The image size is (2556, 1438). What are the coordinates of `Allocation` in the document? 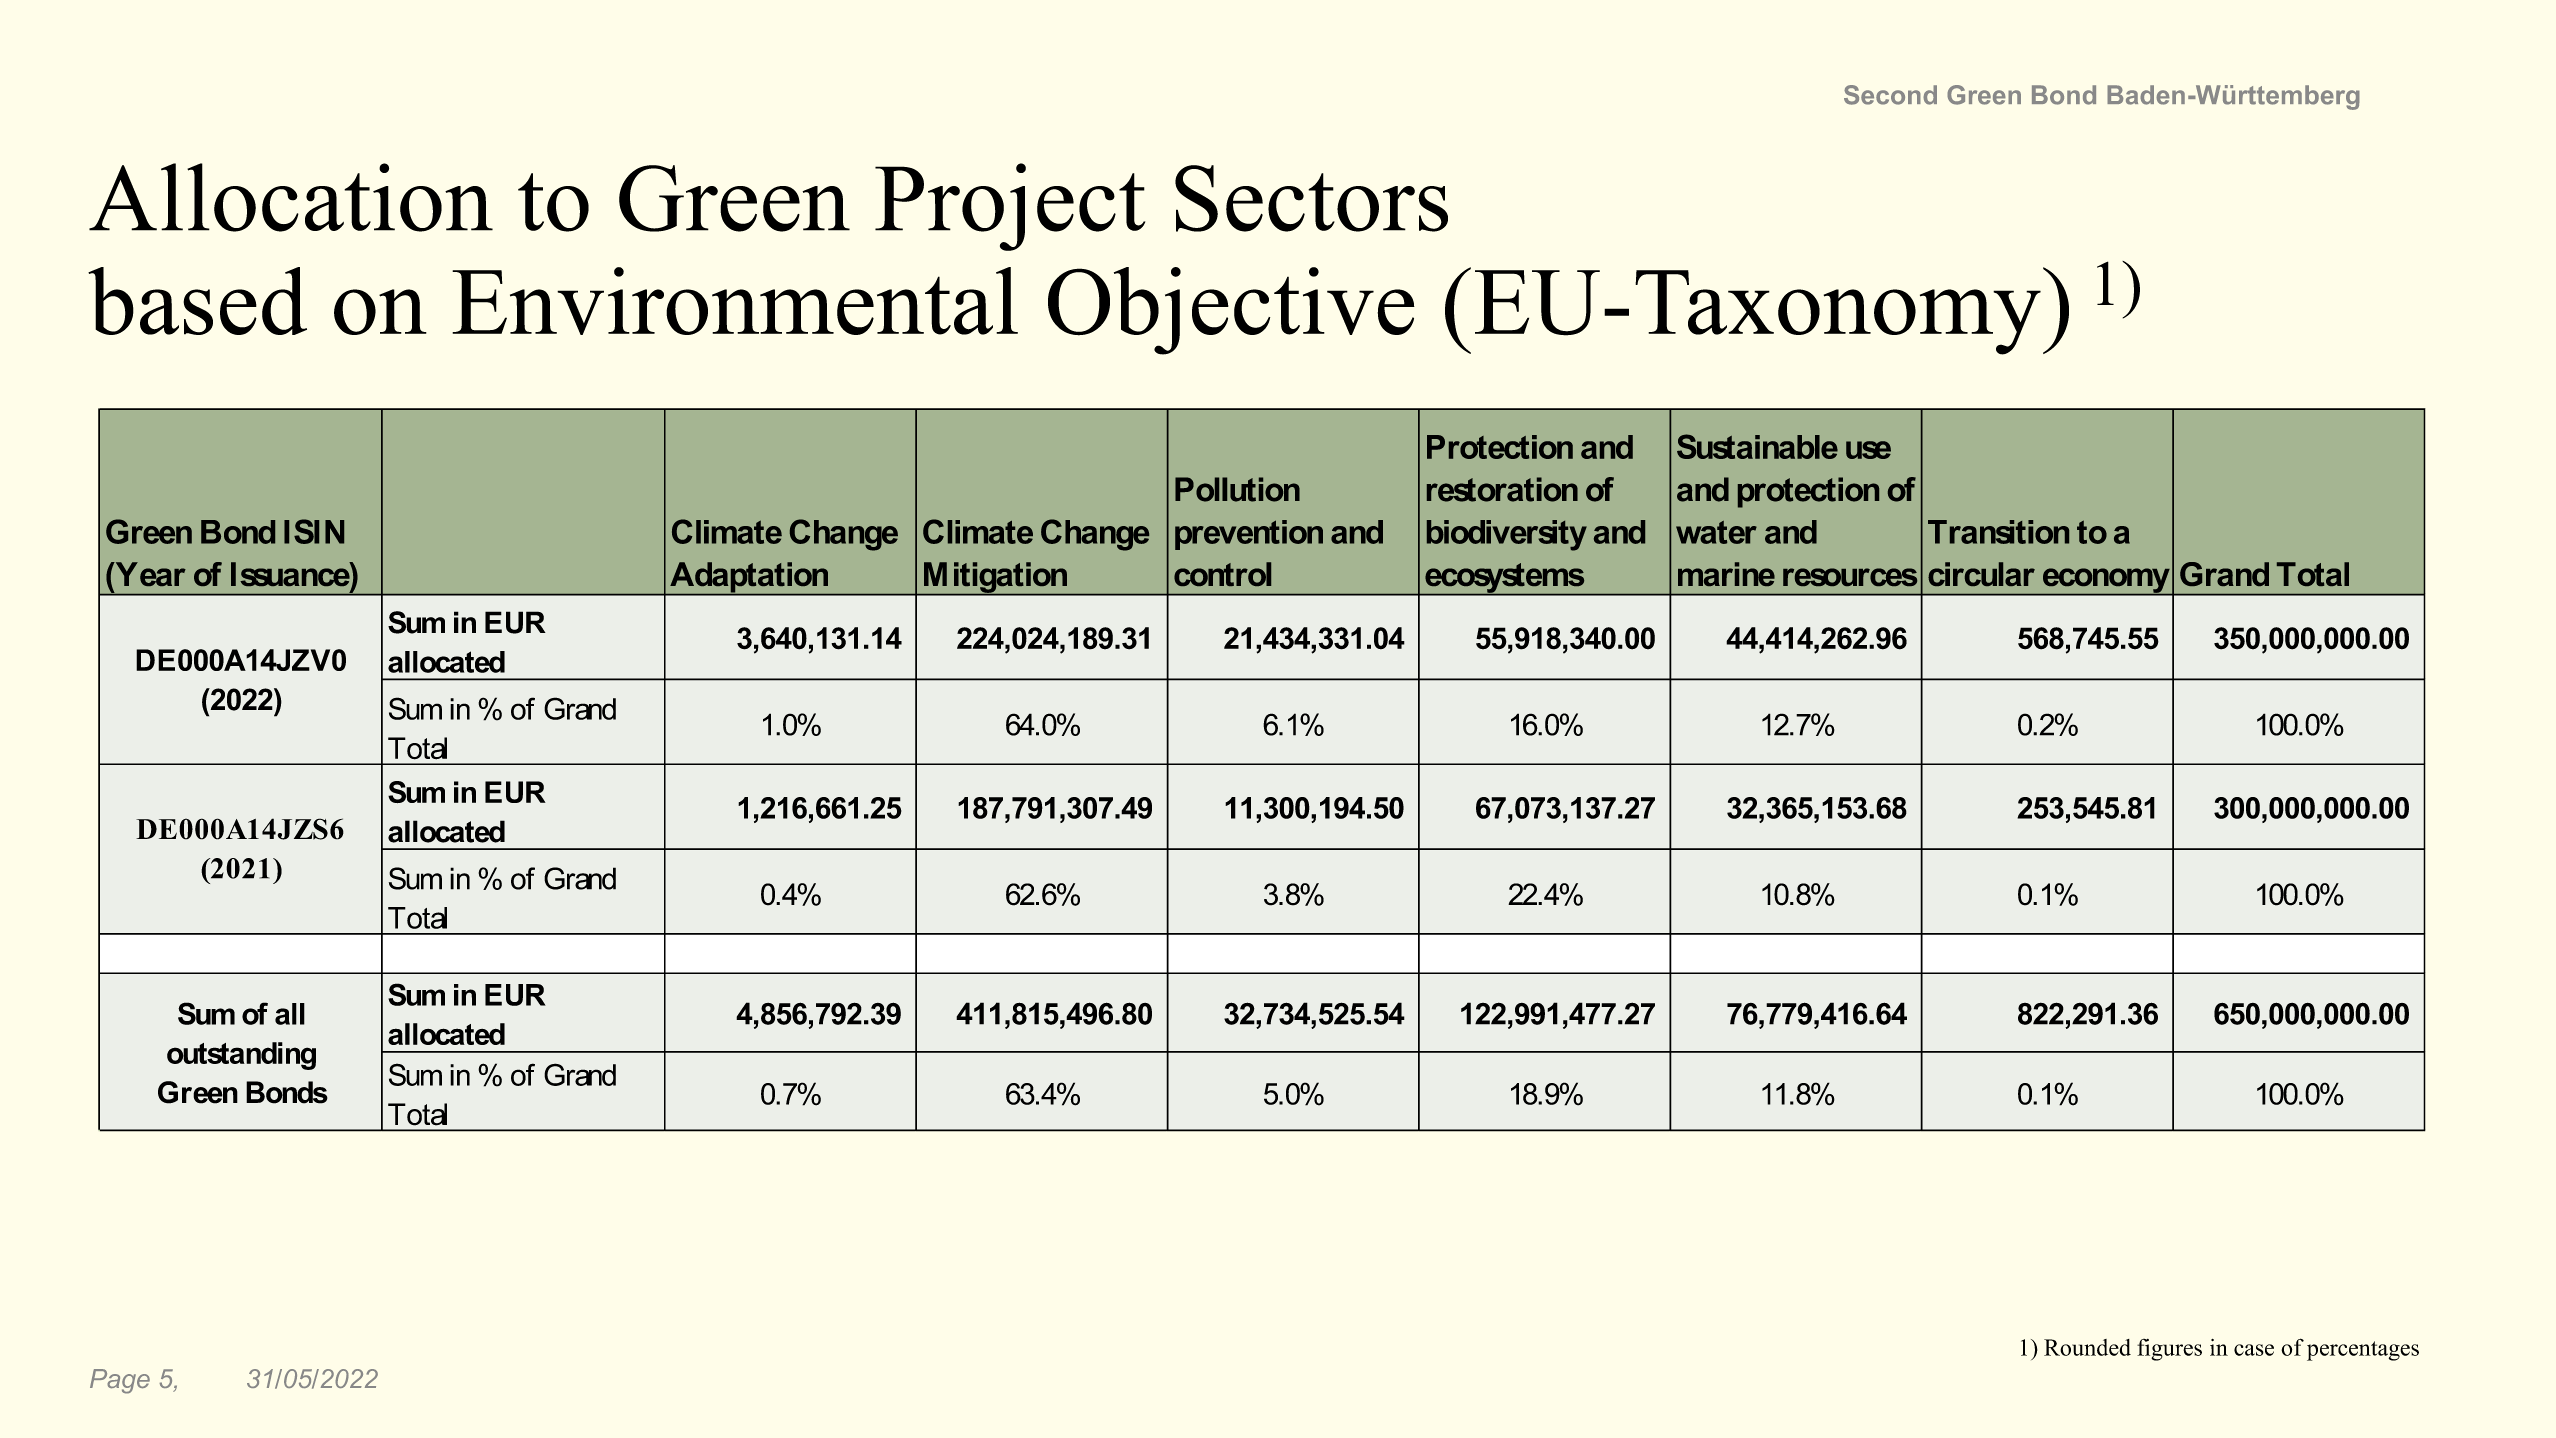 It's located at (291, 197).
